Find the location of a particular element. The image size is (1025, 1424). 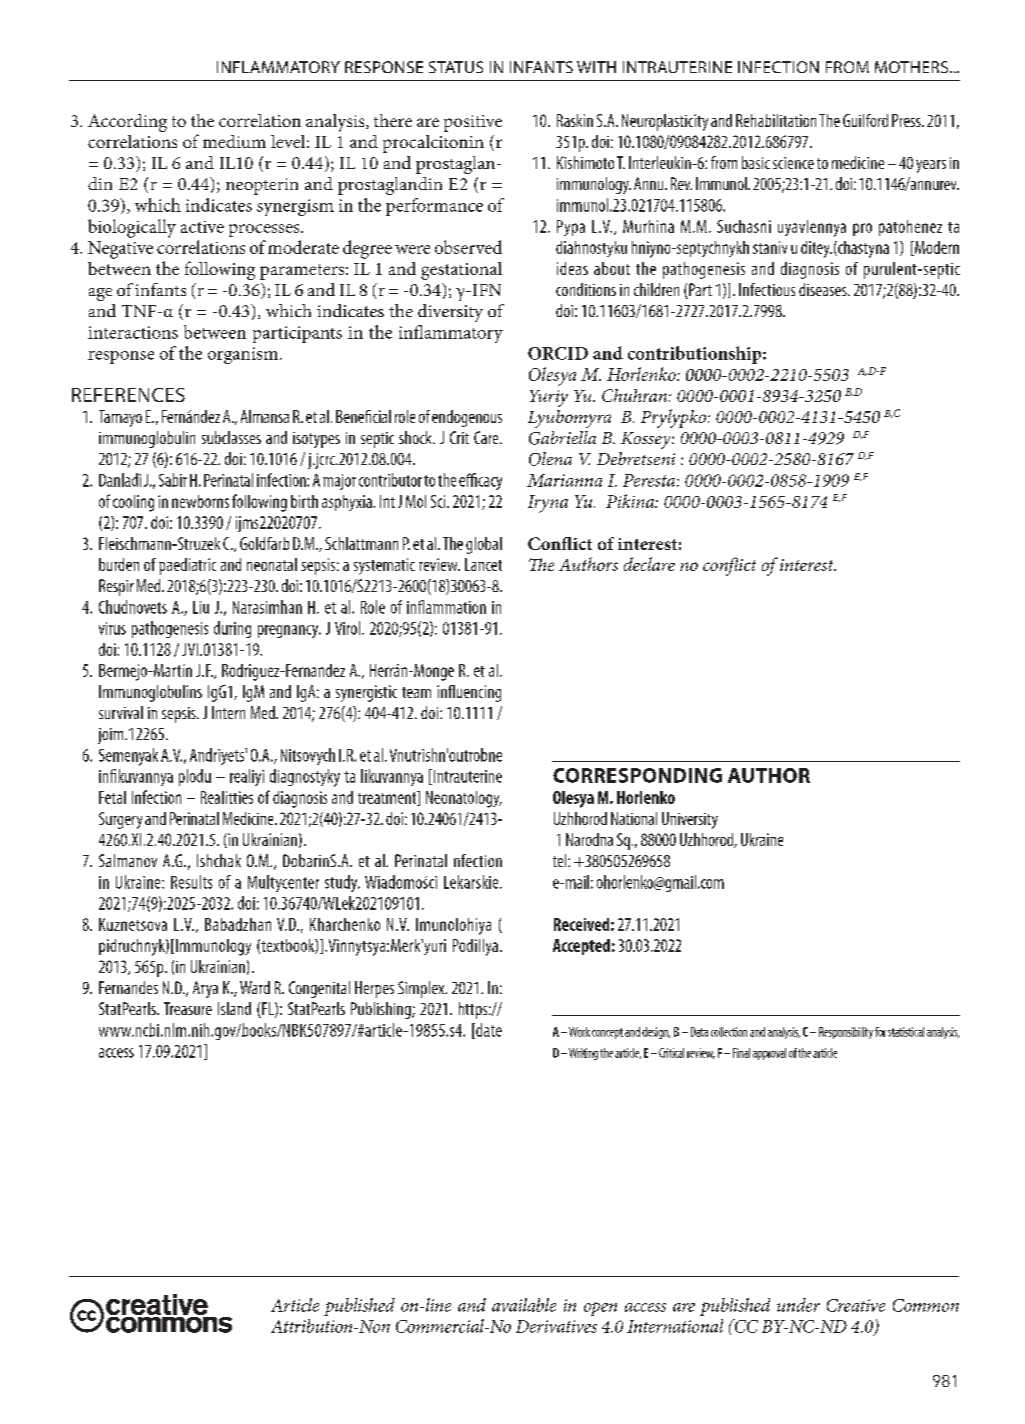

positive is located at coordinates (473, 123).
